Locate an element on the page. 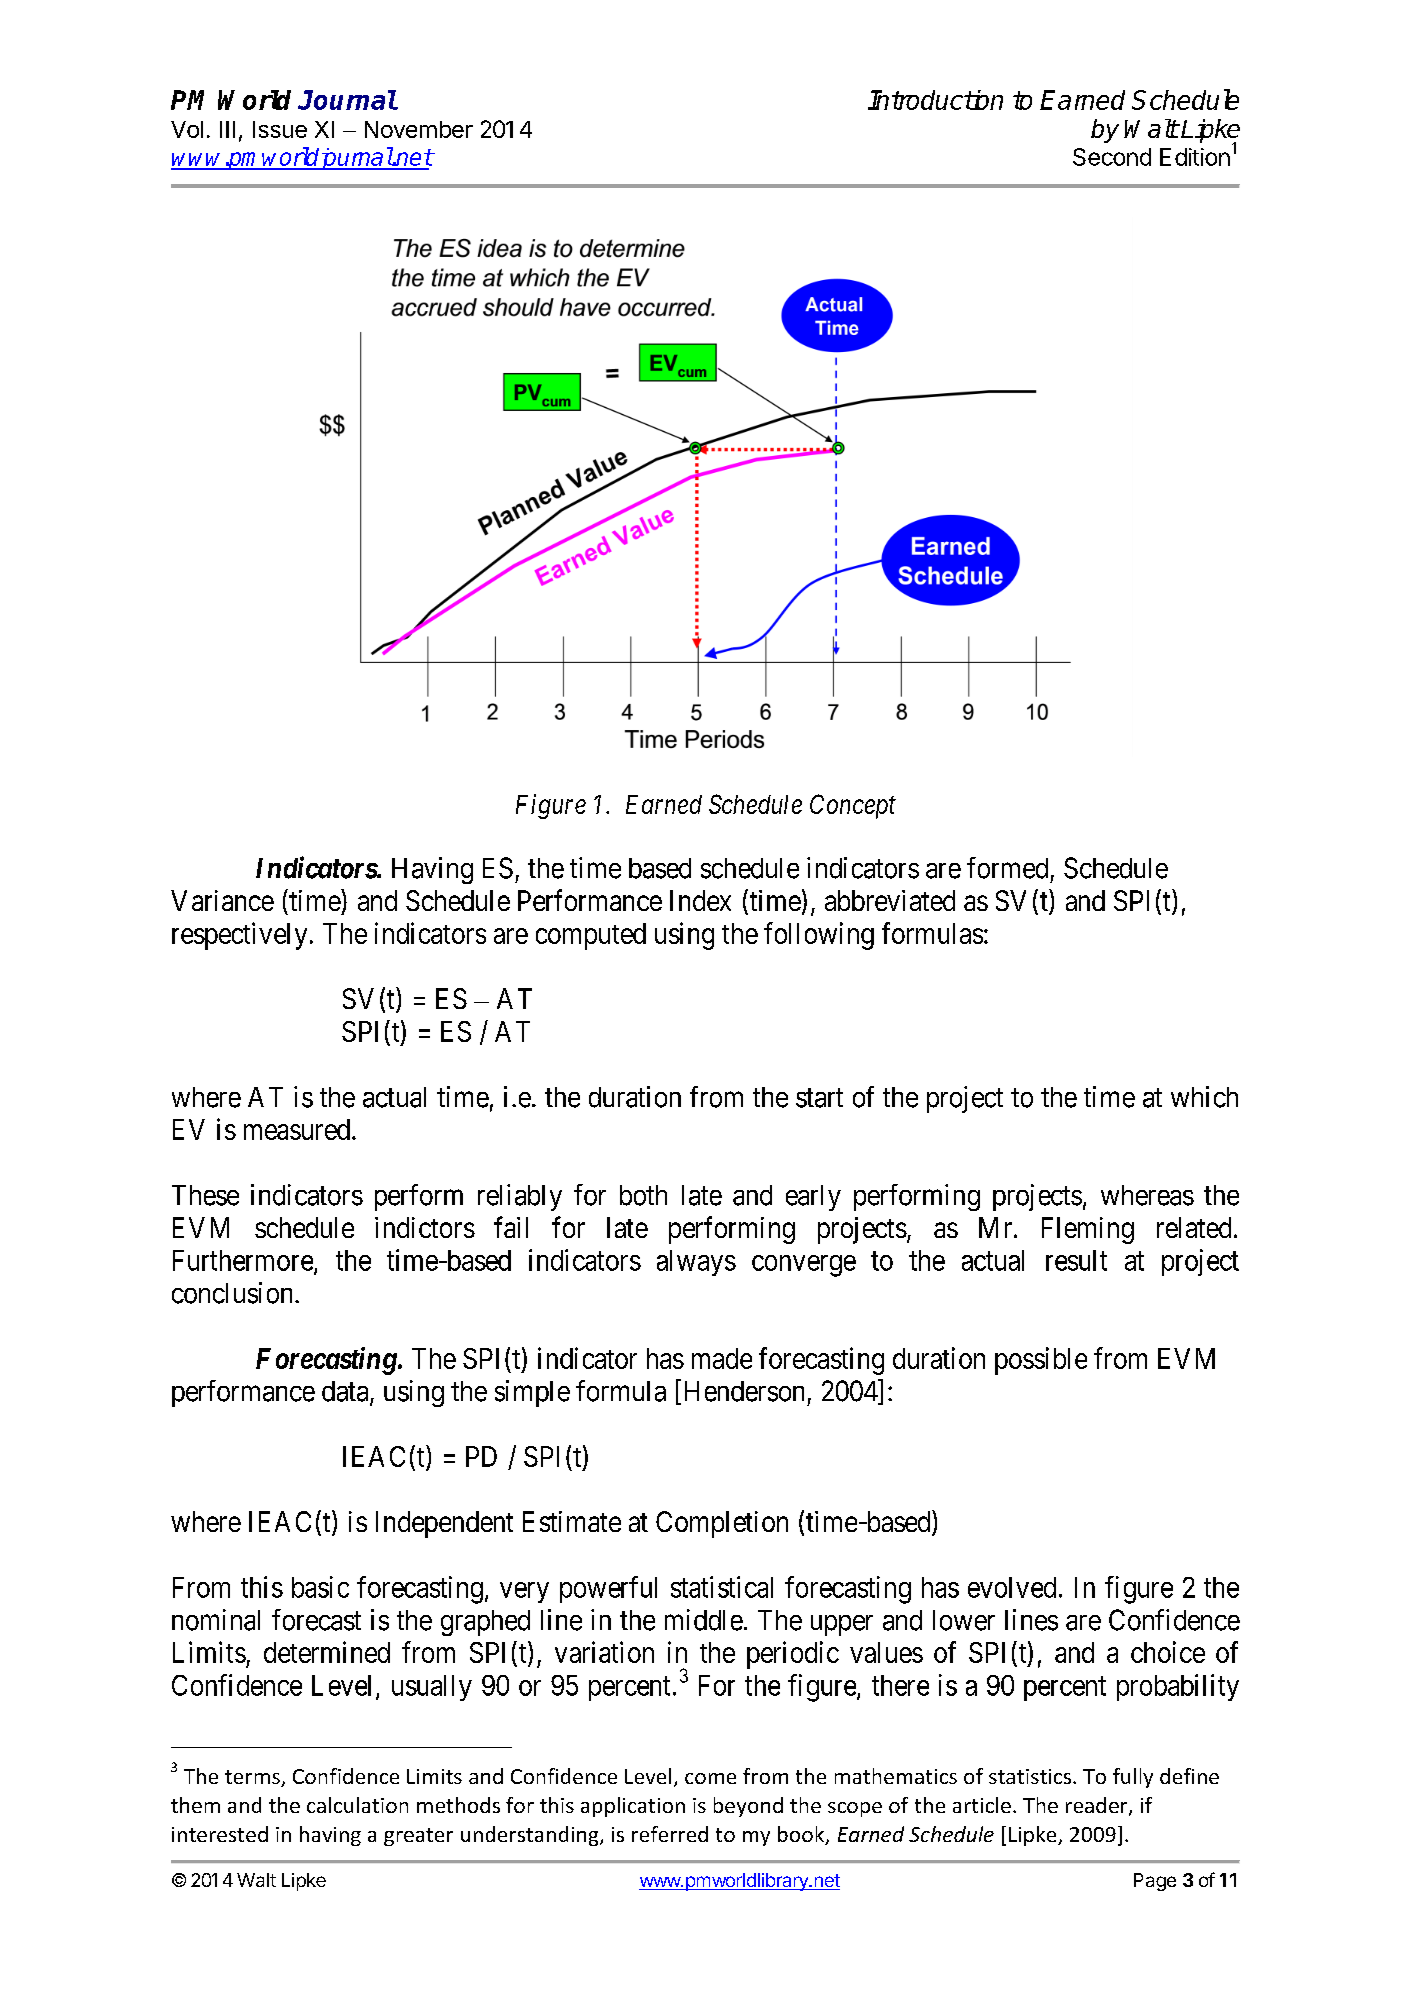 Image resolution: width=1410 pixels, height=1994 pixels. Index is located at coordinates (700, 900).
